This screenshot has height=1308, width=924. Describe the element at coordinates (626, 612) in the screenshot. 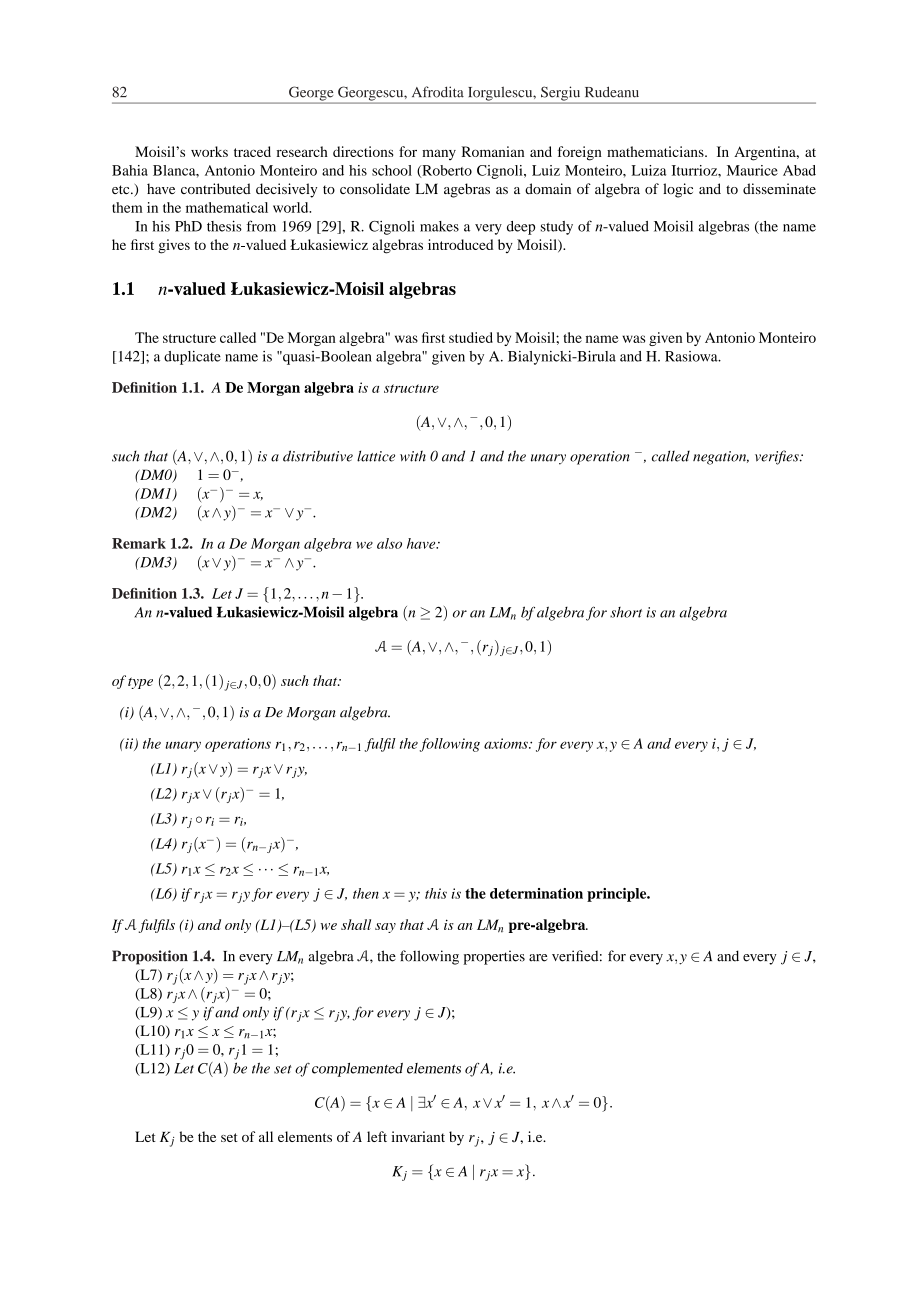

I see `short` at that location.
